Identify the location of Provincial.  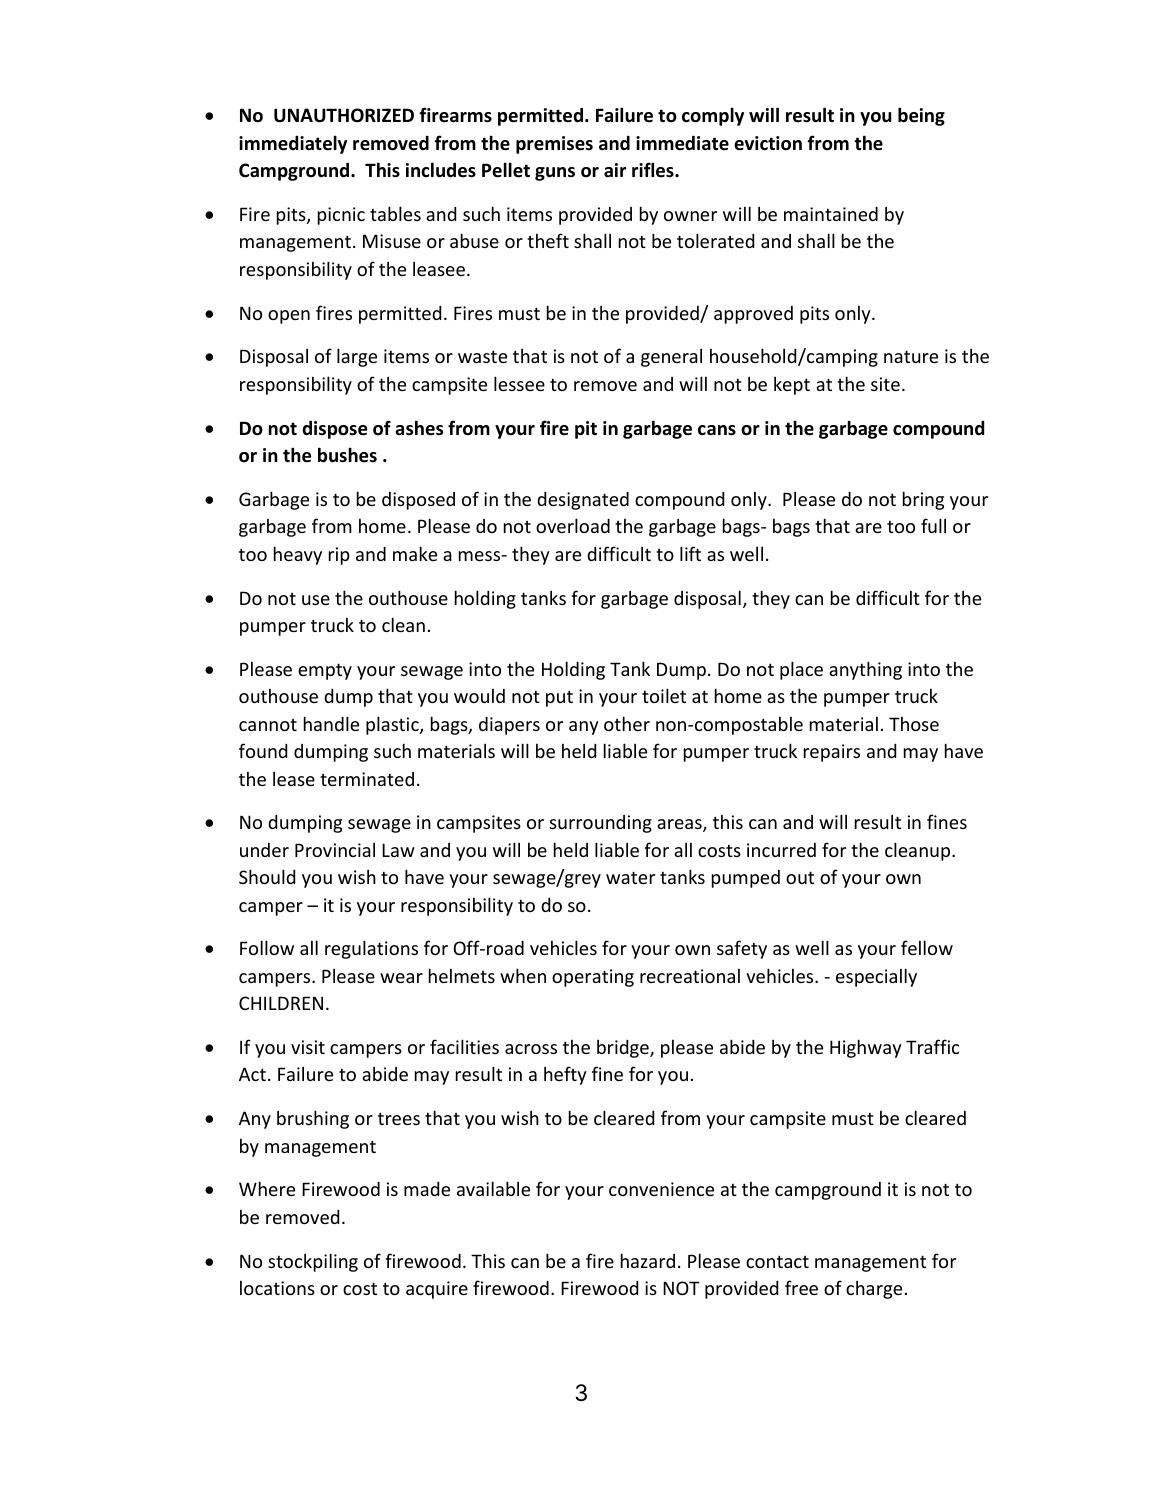
(335, 850).
